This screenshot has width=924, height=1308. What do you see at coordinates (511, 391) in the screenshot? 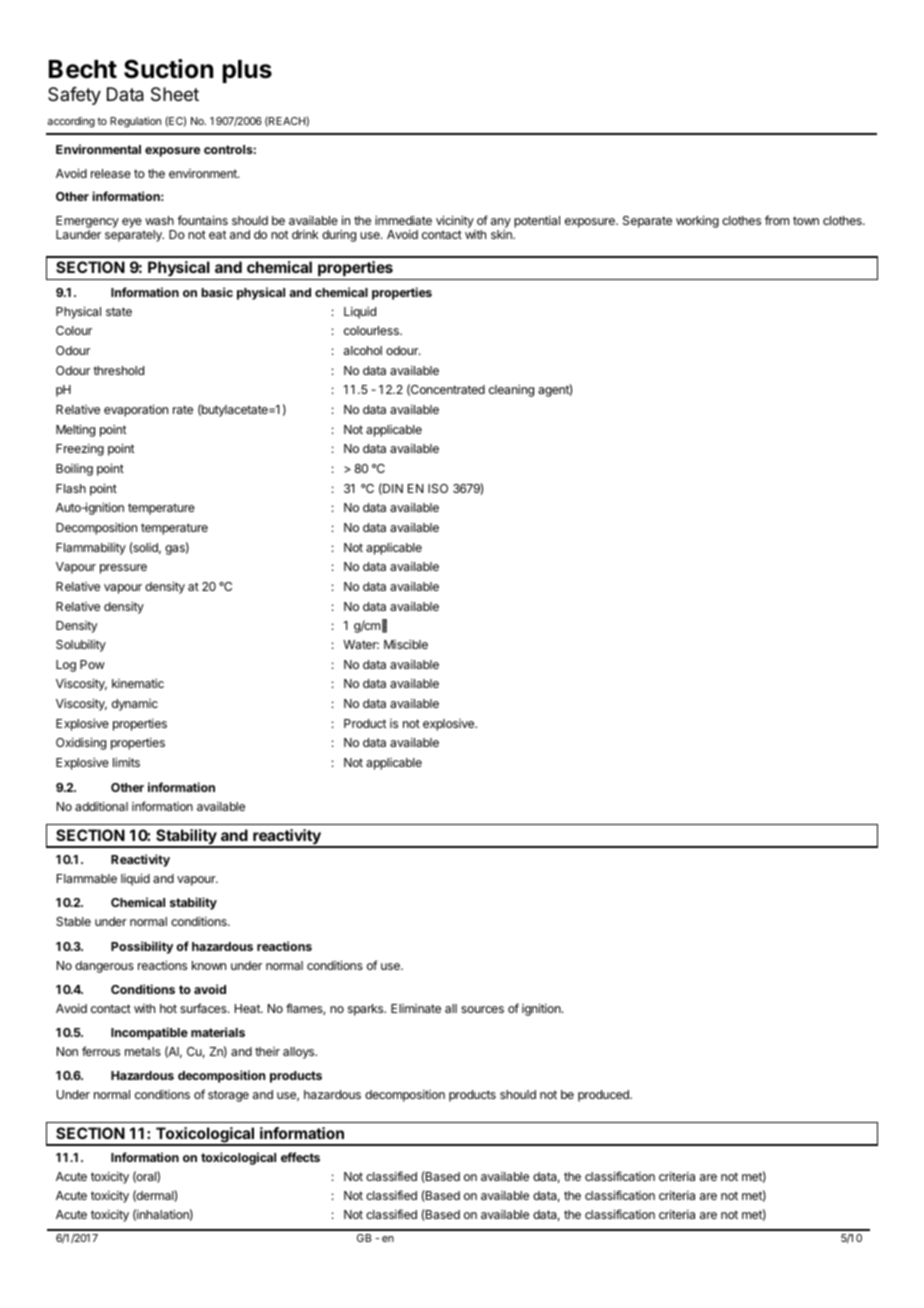
I see `cleaning` at bounding box center [511, 391].
